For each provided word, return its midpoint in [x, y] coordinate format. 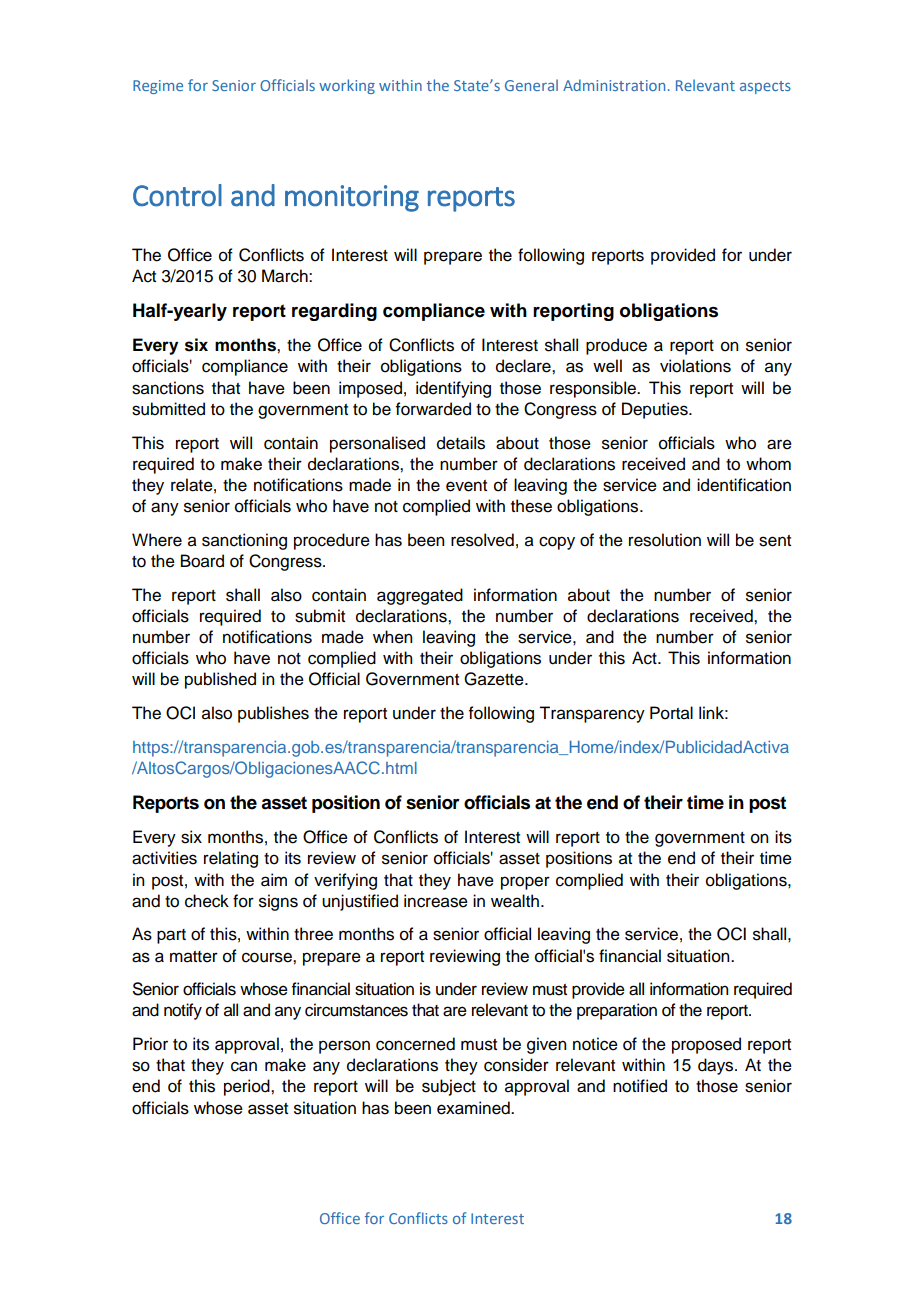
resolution [665, 540]
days [717, 1066]
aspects [765, 87]
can [244, 1066]
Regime [158, 87]
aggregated [420, 596]
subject [449, 1087]
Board [202, 561]
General [531, 85]
